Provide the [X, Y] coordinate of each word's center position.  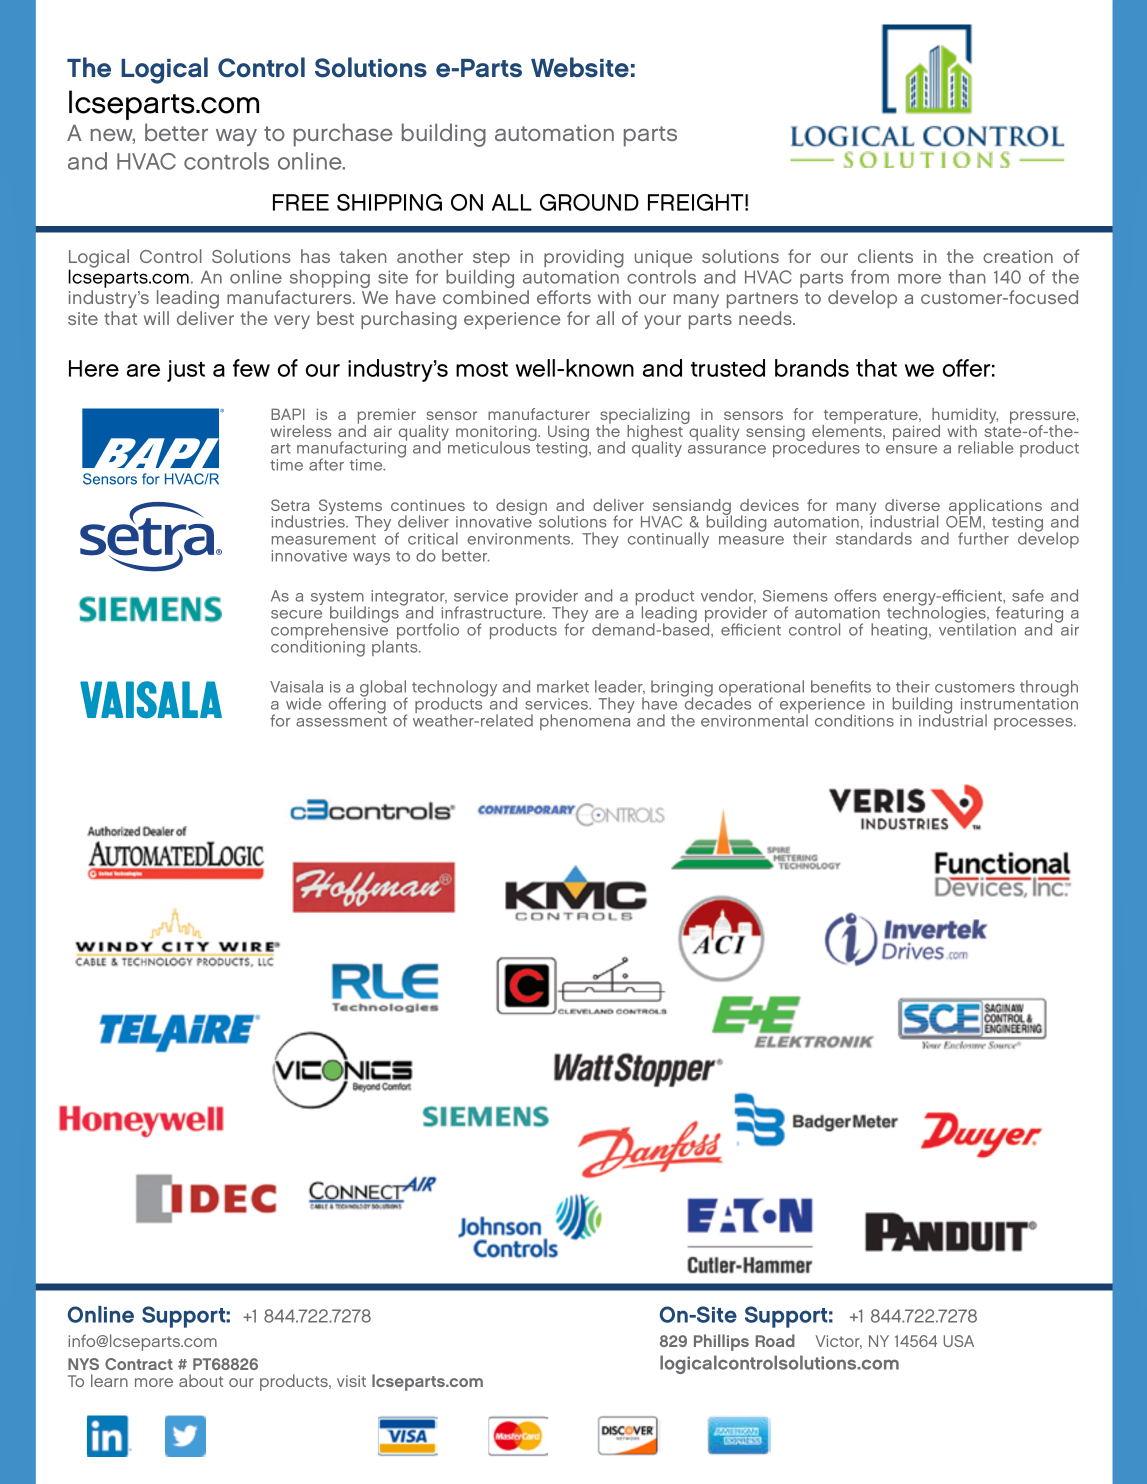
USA [959, 1341]
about [201, 1380]
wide [303, 703]
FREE [301, 202]
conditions [854, 720]
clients [885, 256]
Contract [139, 1364]
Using [568, 434]
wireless [300, 431]
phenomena [585, 721]
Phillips [721, 1342]
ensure [911, 449]
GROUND [589, 202]
